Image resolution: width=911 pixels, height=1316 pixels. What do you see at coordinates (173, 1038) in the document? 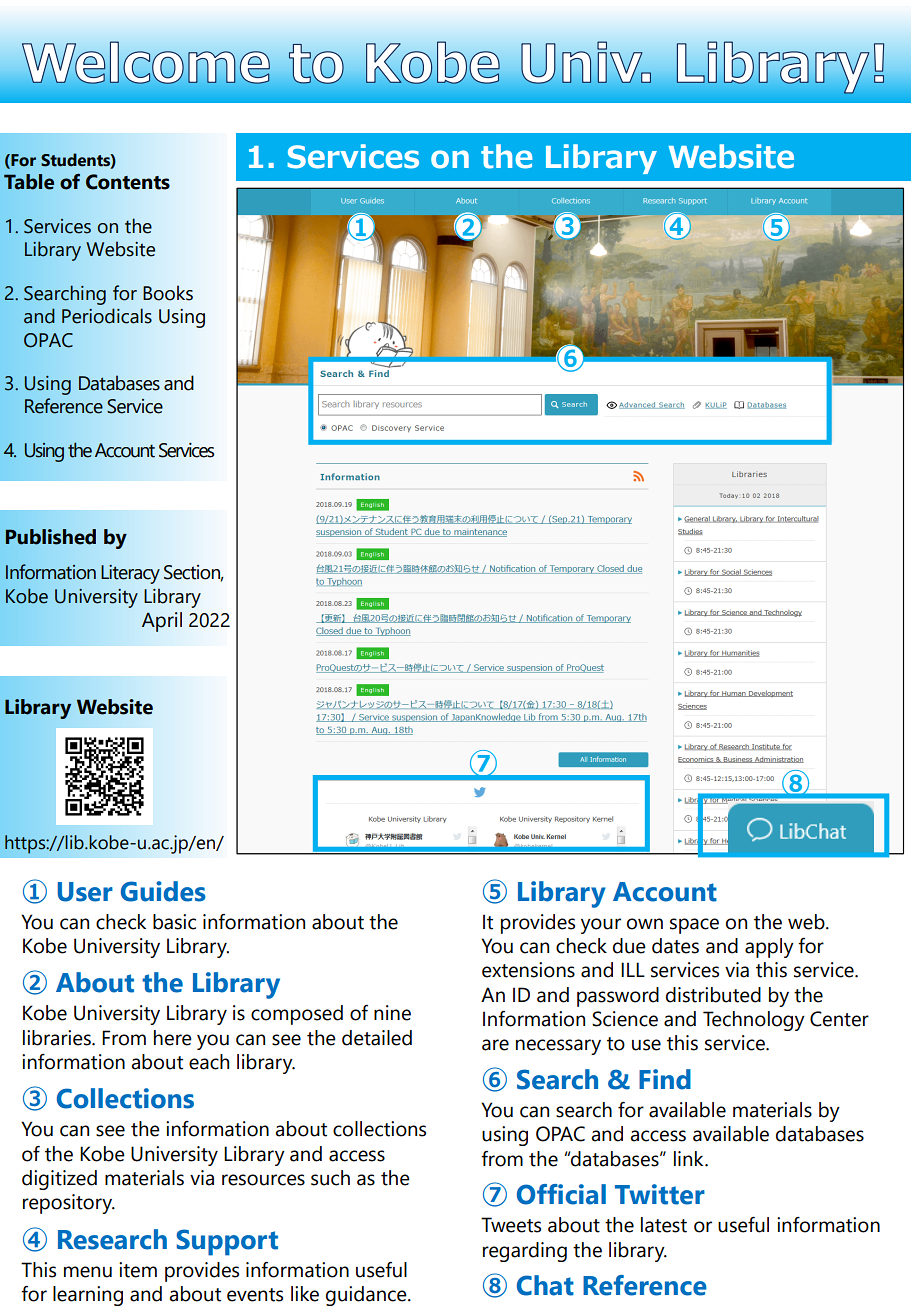
I see `here` at bounding box center [173, 1038].
